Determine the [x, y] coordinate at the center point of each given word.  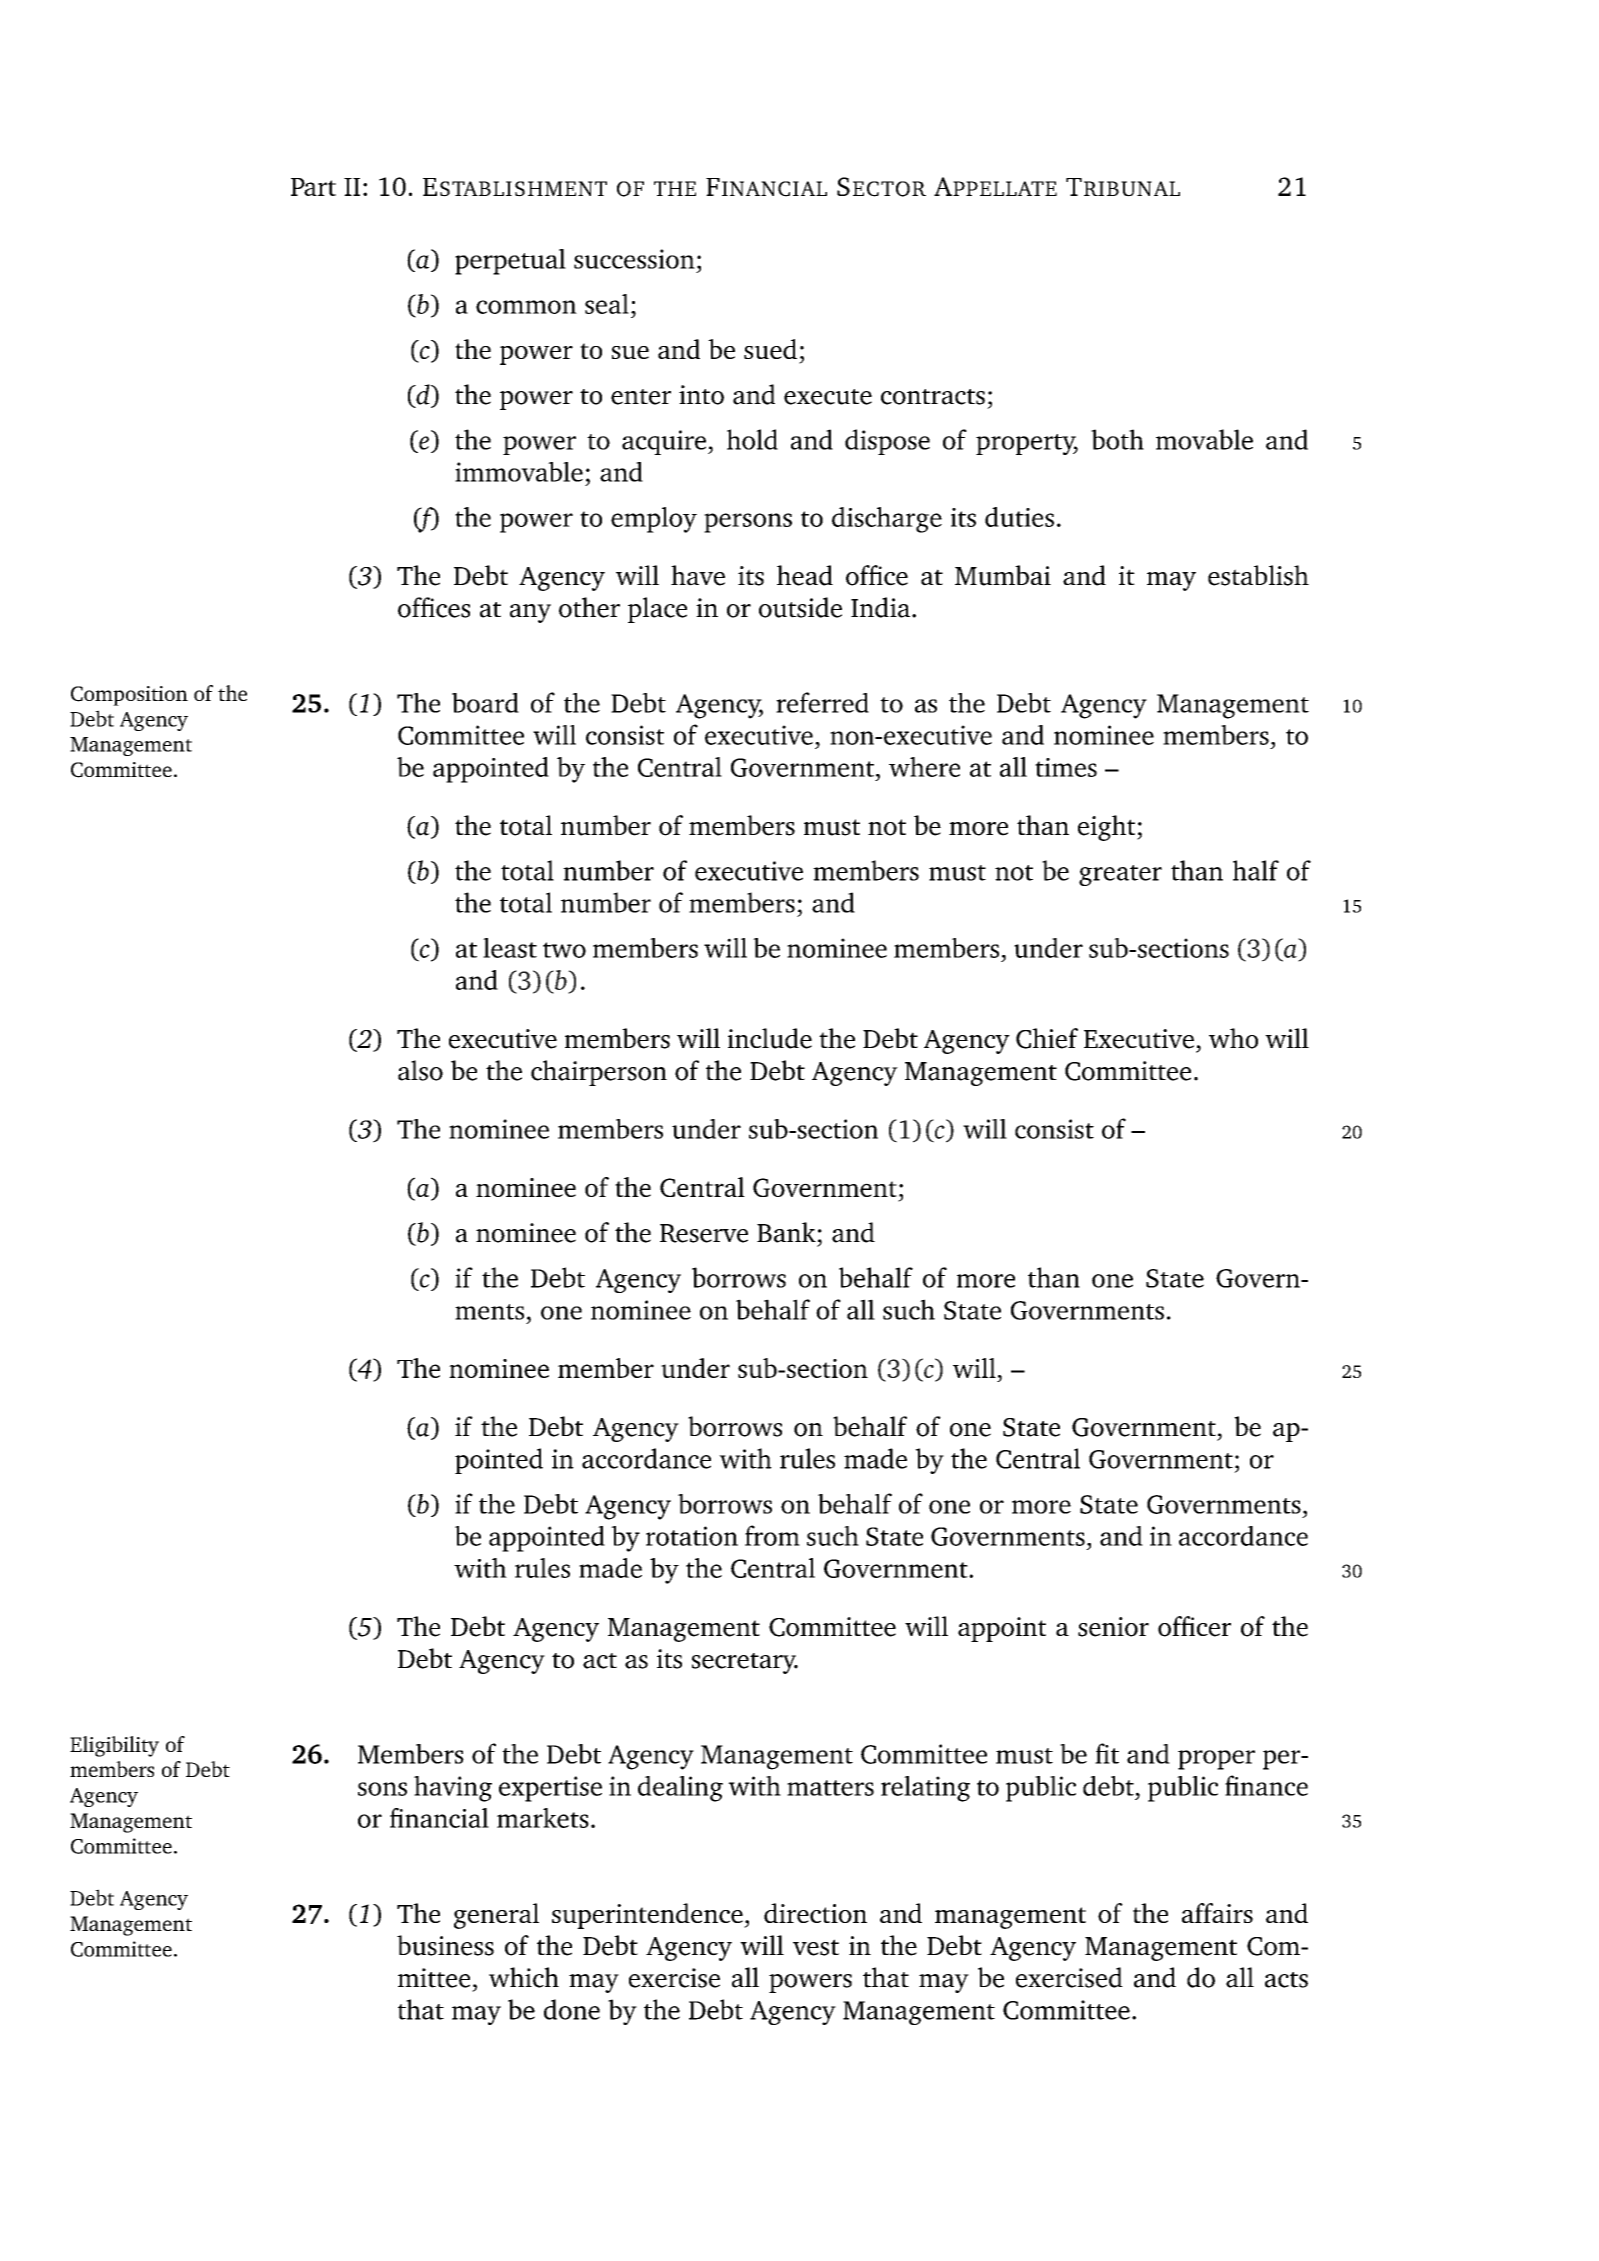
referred [822, 702]
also [420, 1070]
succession [634, 259]
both [1117, 439]
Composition [129, 696]
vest [816, 1947]
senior [1113, 1627]
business [445, 1945]
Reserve [704, 1233]
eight [1108, 828]
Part [313, 187]
